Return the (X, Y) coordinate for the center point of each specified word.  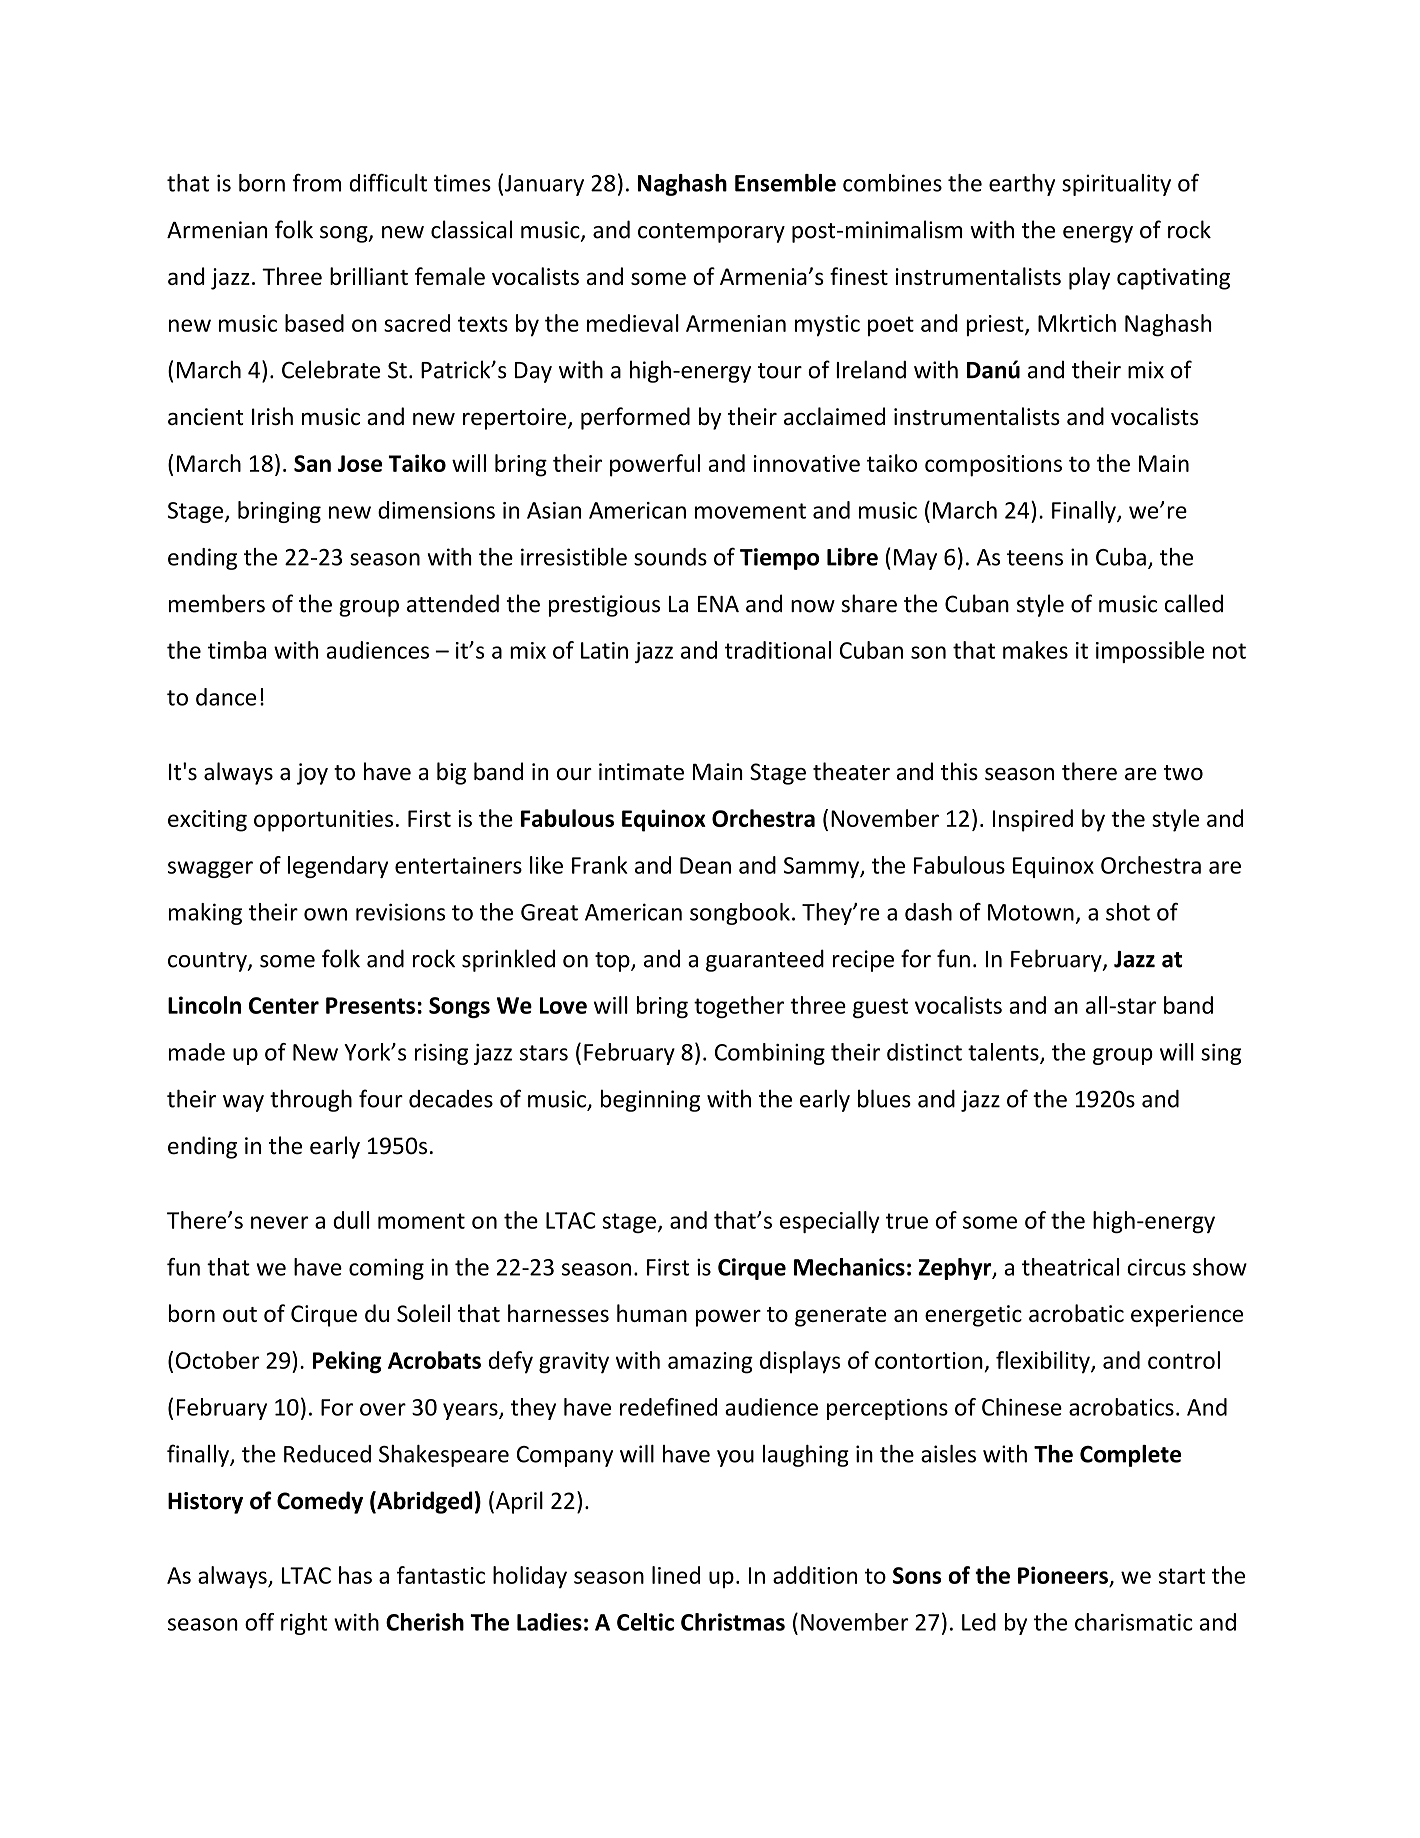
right (304, 1624)
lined (676, 1575)
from (317, 182)
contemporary (711, 233)
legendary (338, 867)
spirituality (1116, 185)
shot (1128, 912)
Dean (705, 865)
